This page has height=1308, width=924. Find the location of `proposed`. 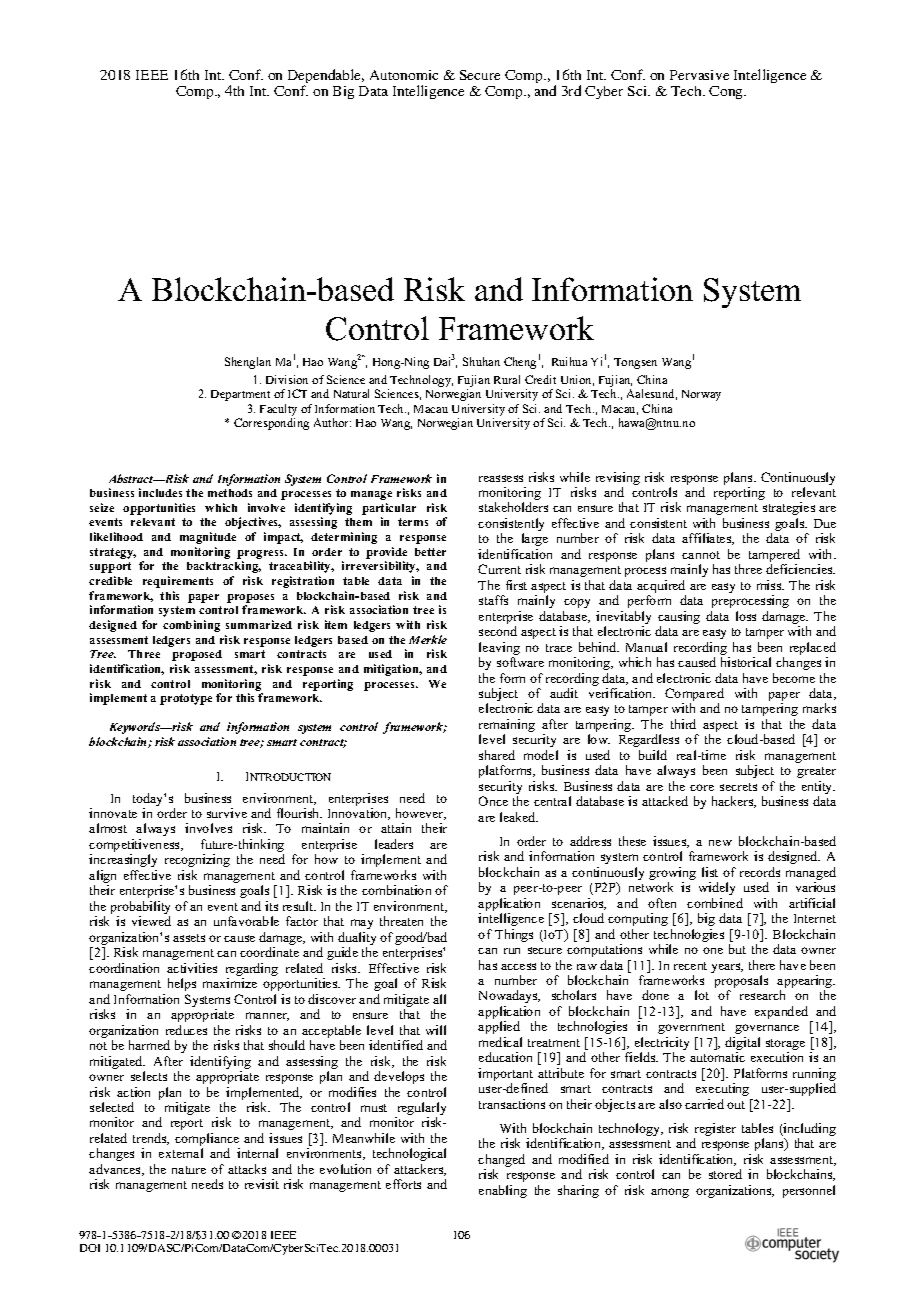

proposed is located at coordinates (197, 655).
